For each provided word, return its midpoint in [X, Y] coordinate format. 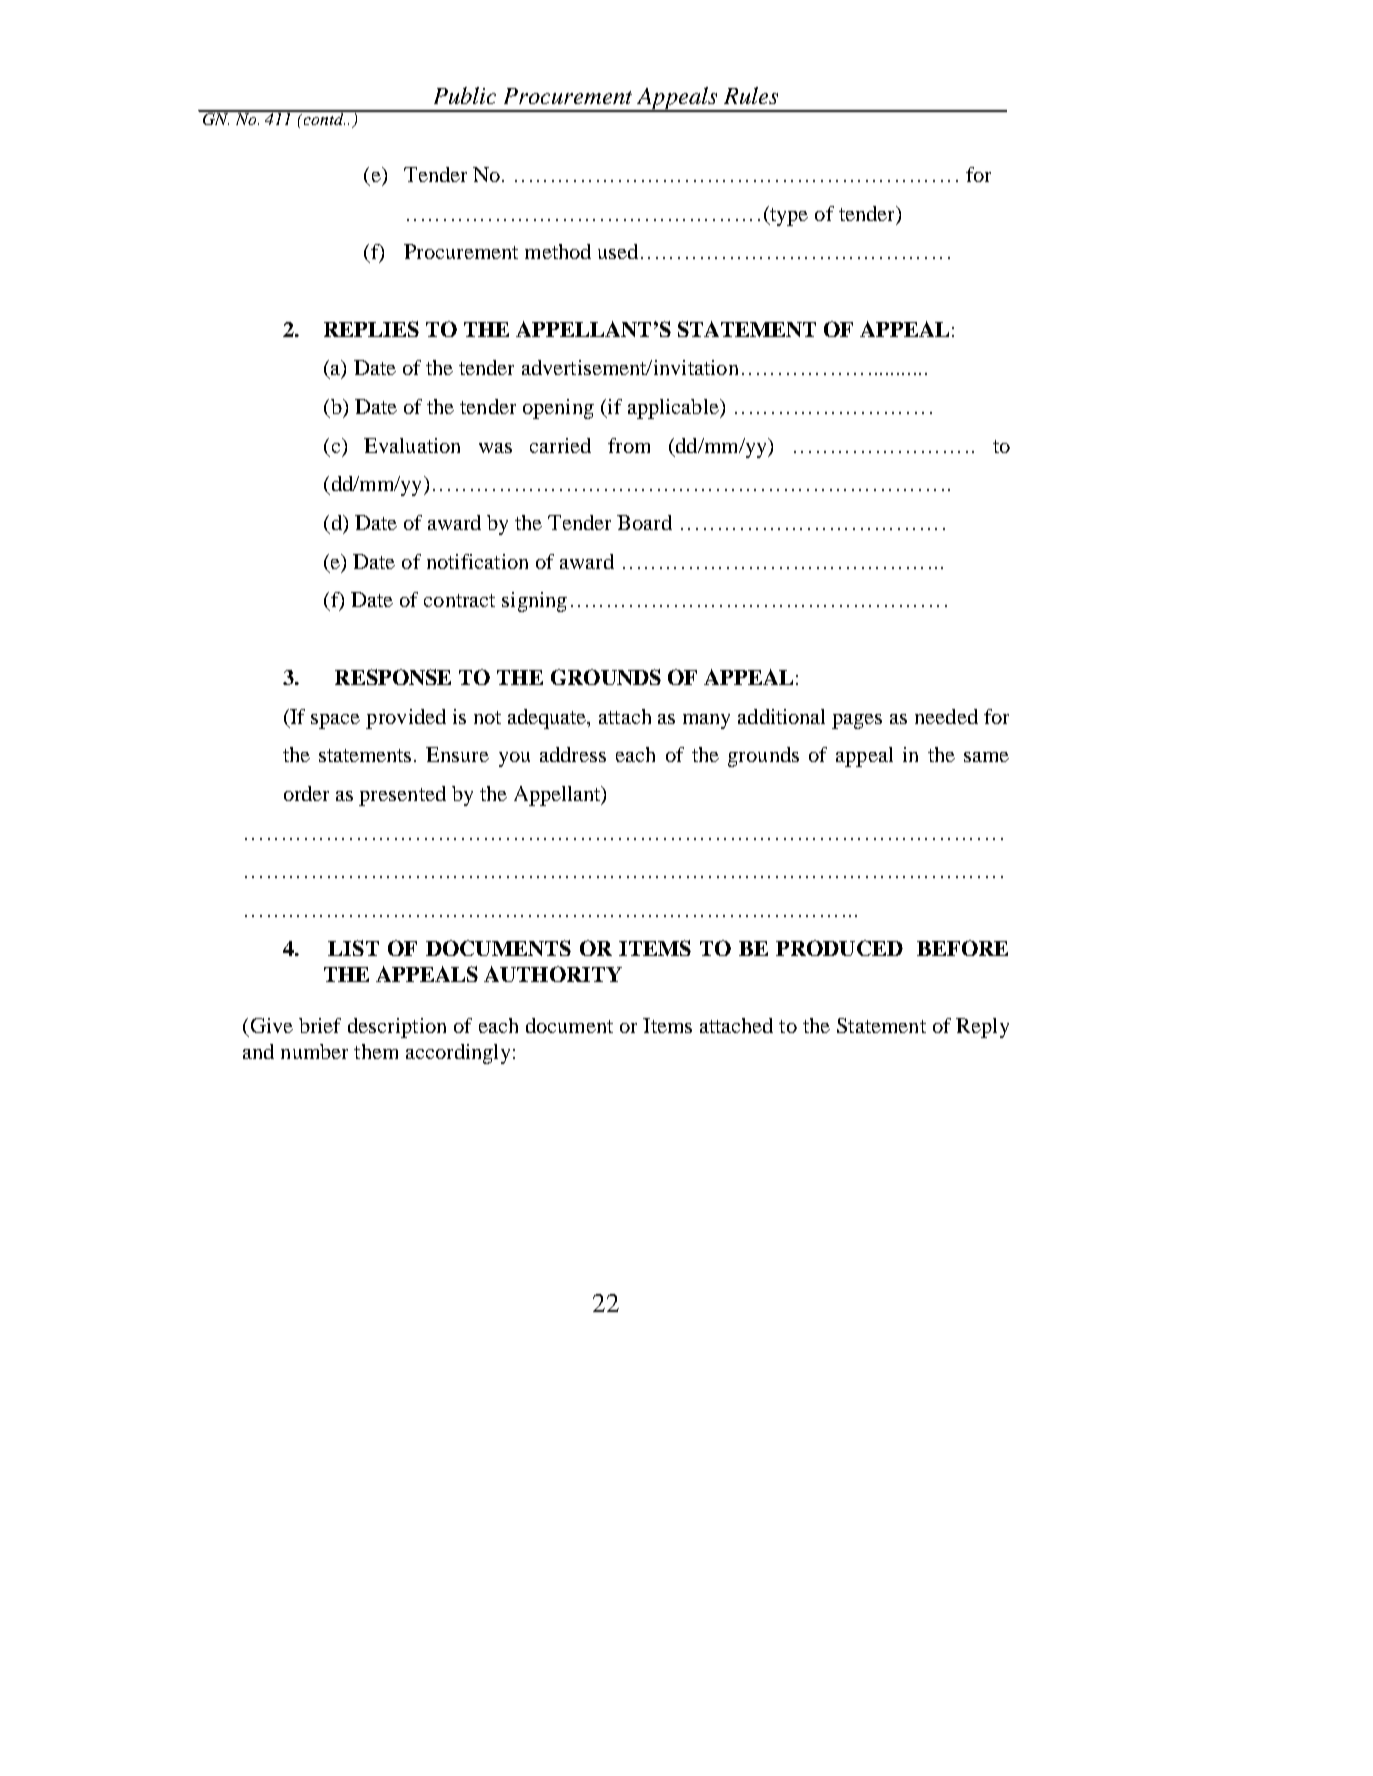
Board [644, 522]
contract [459, 600]
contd [323, 118]
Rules [751, 95]
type [788, 216]
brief [320, 1025]
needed [946, 716]
